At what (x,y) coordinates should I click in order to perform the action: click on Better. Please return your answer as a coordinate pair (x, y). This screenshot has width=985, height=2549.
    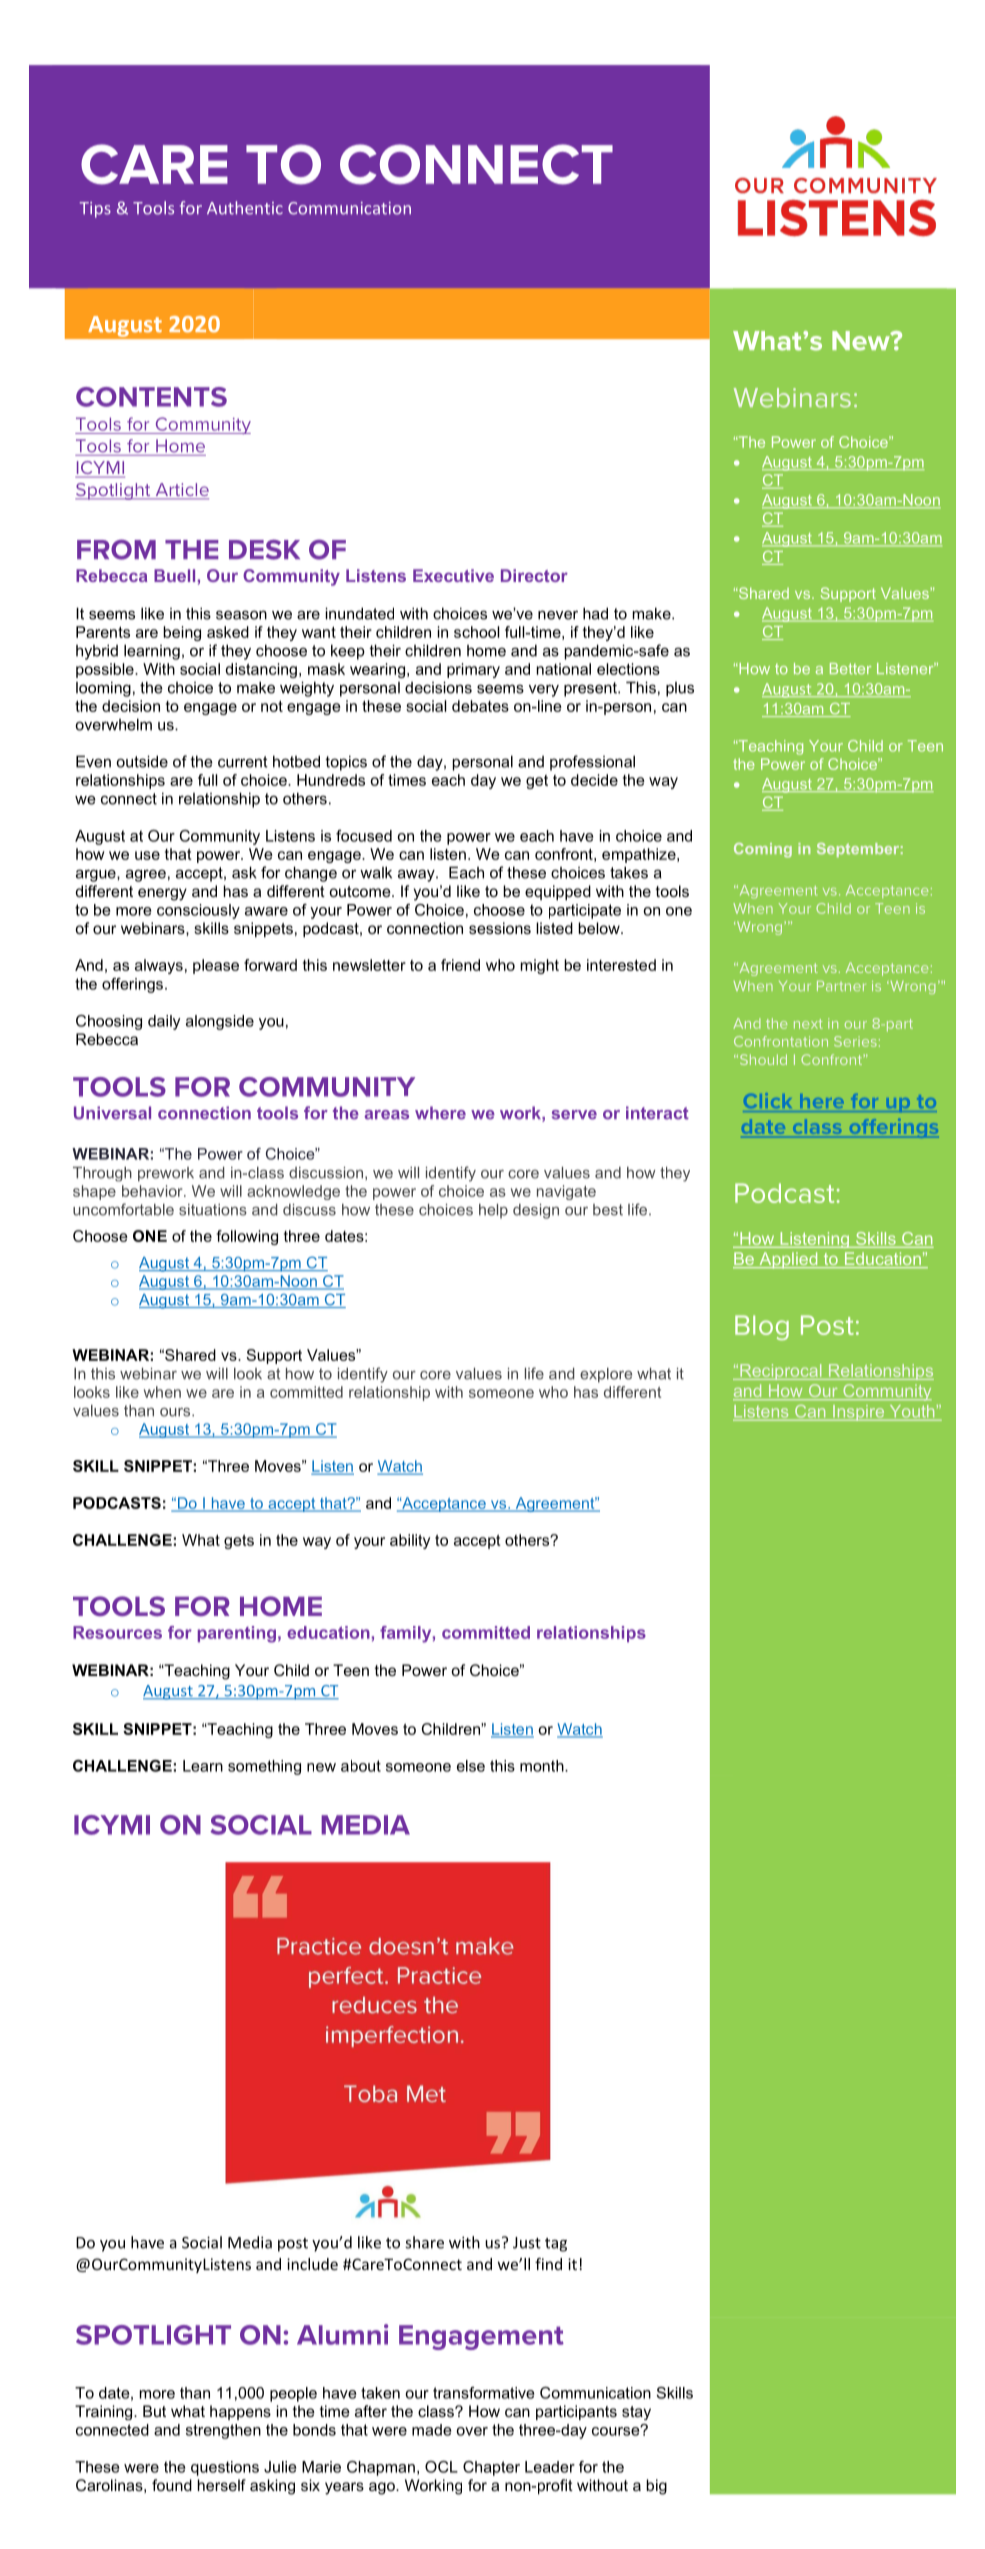
    Looking at the image, I should click on (850, 668).
